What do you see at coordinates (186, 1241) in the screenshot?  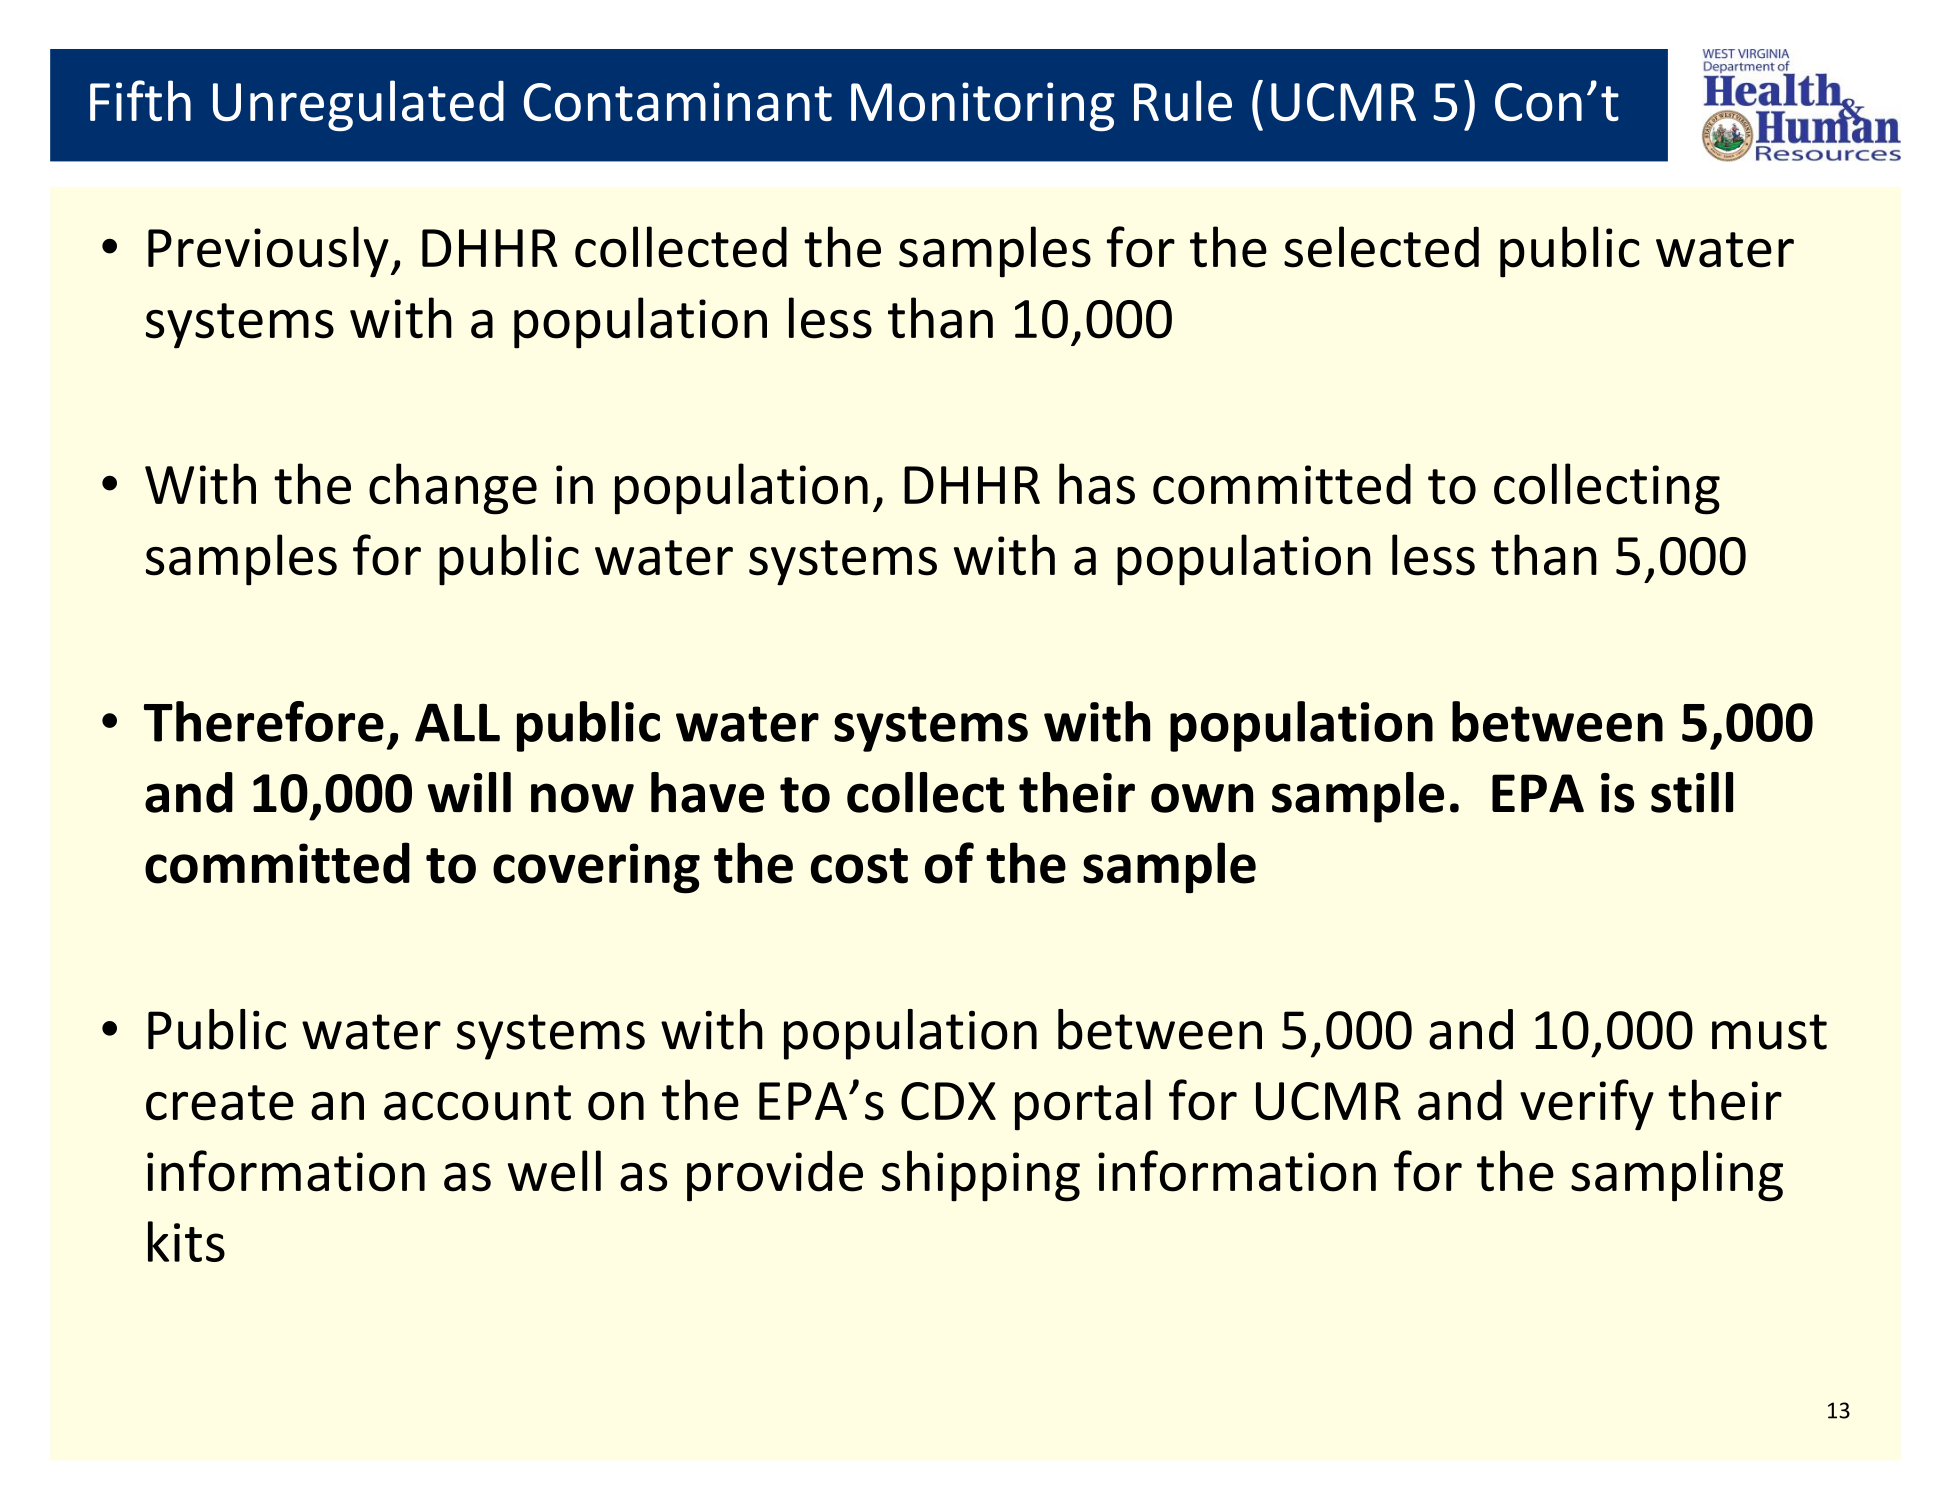 I see `kits` at bounding box center [186, 1241].
